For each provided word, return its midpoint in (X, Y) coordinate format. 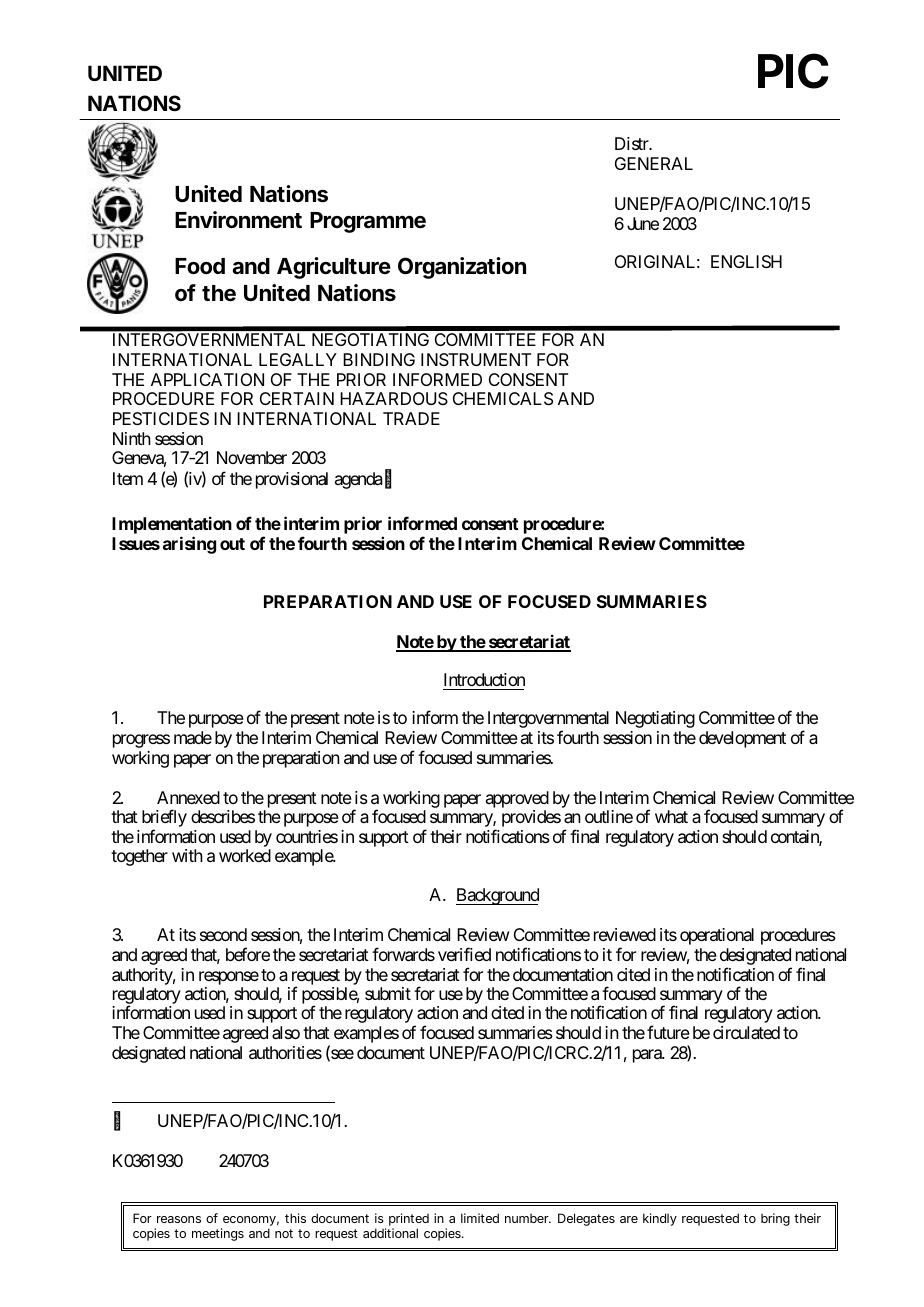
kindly (660, 1219)
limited (480, 1218)
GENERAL (654, 163)
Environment (238, 220)
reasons (179, 1219)
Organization (462, 268)
